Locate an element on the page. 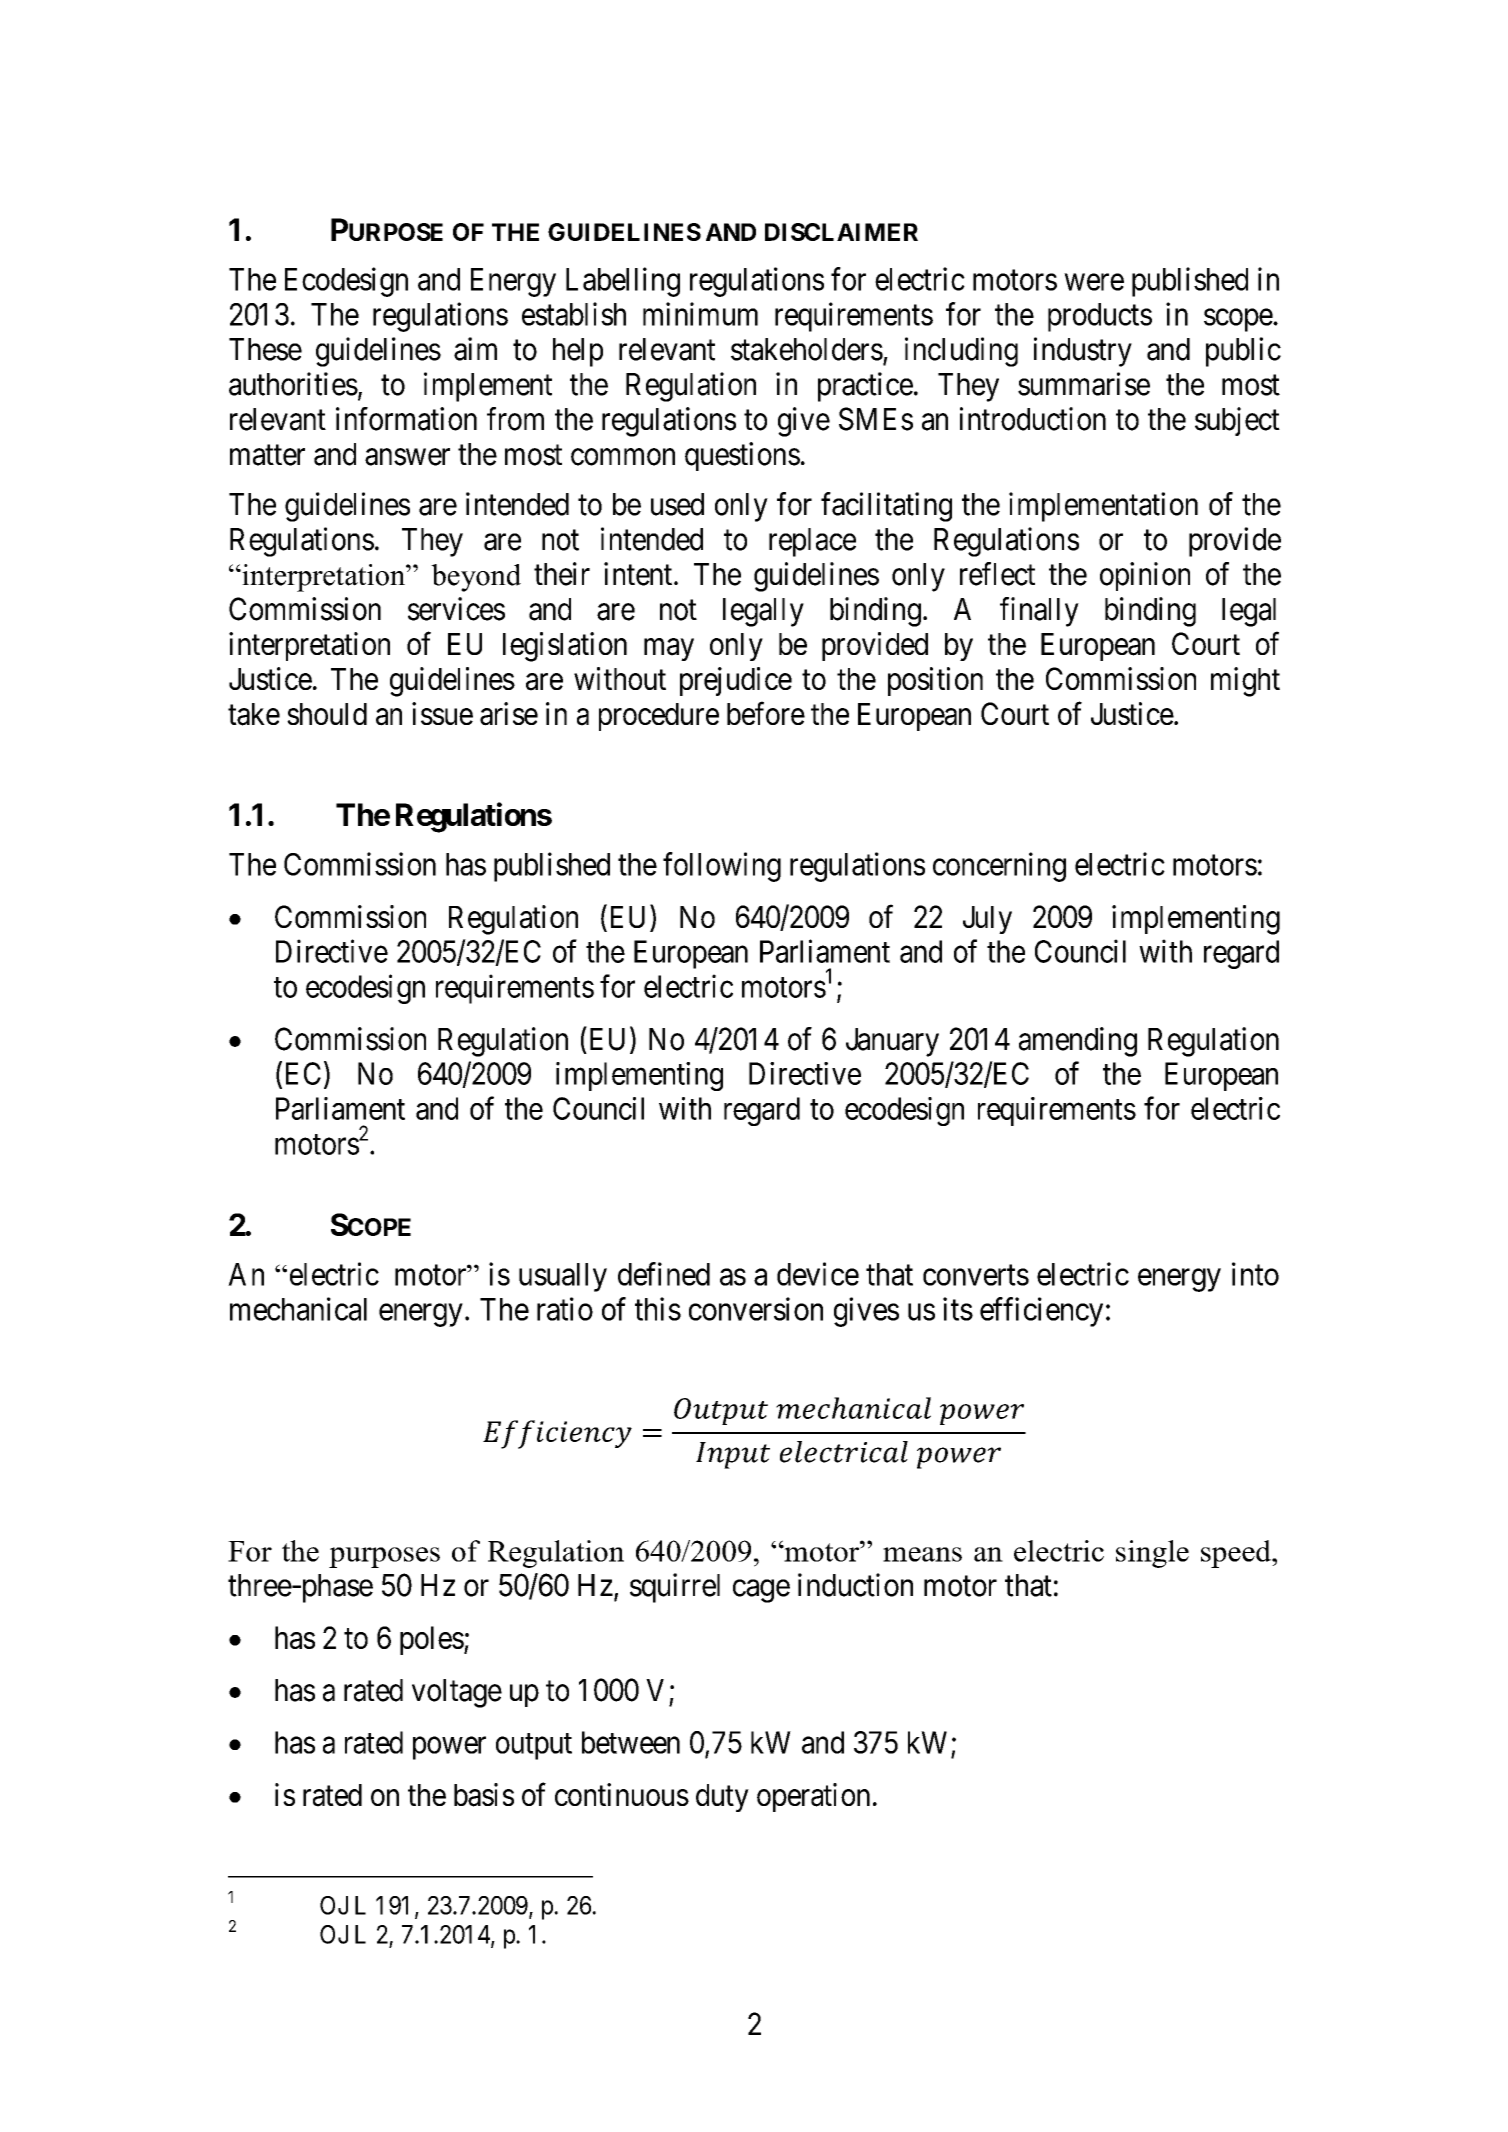  minimum is located at coordinates (700, 314).
